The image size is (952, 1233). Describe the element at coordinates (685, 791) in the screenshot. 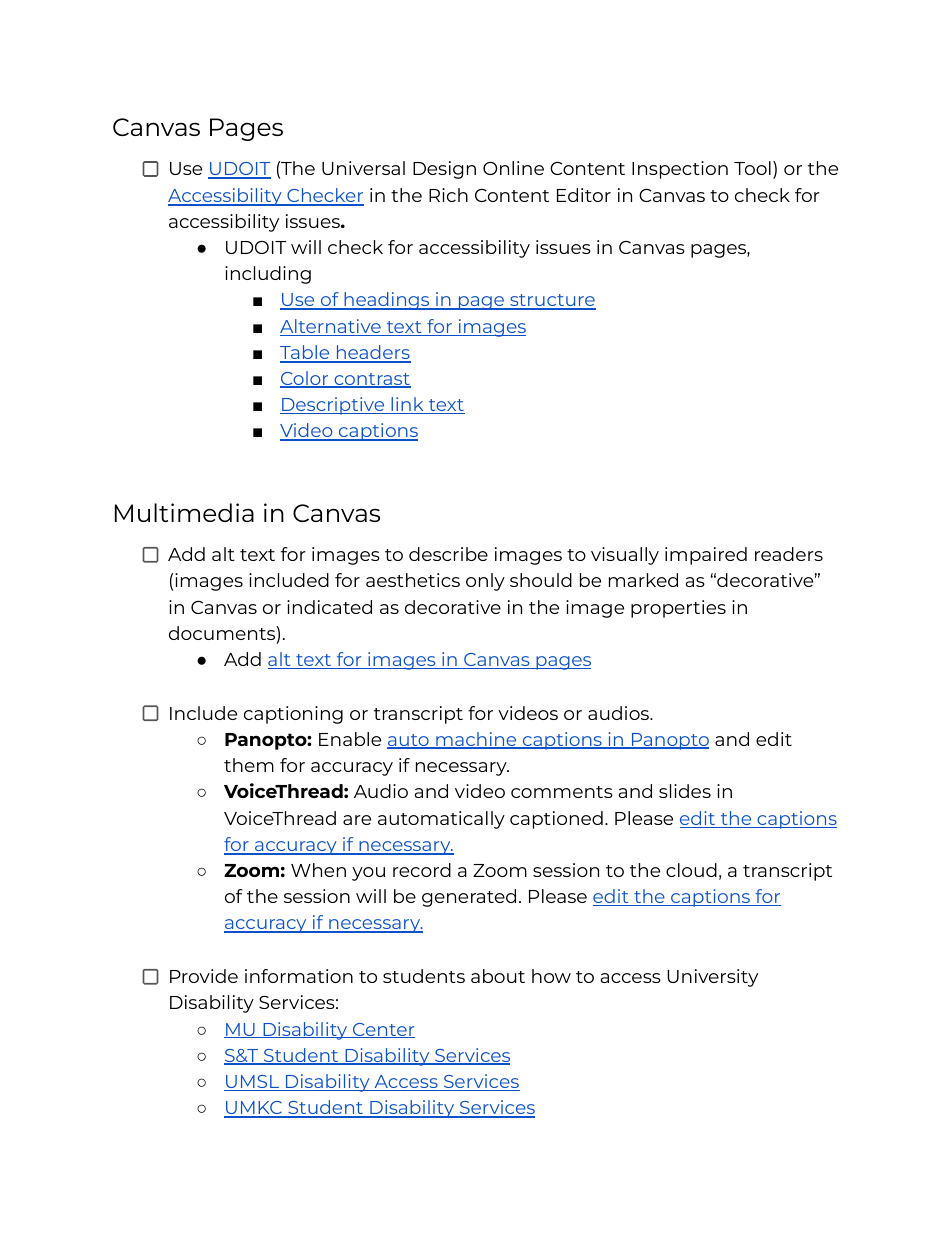

I see `slides` at that location.
